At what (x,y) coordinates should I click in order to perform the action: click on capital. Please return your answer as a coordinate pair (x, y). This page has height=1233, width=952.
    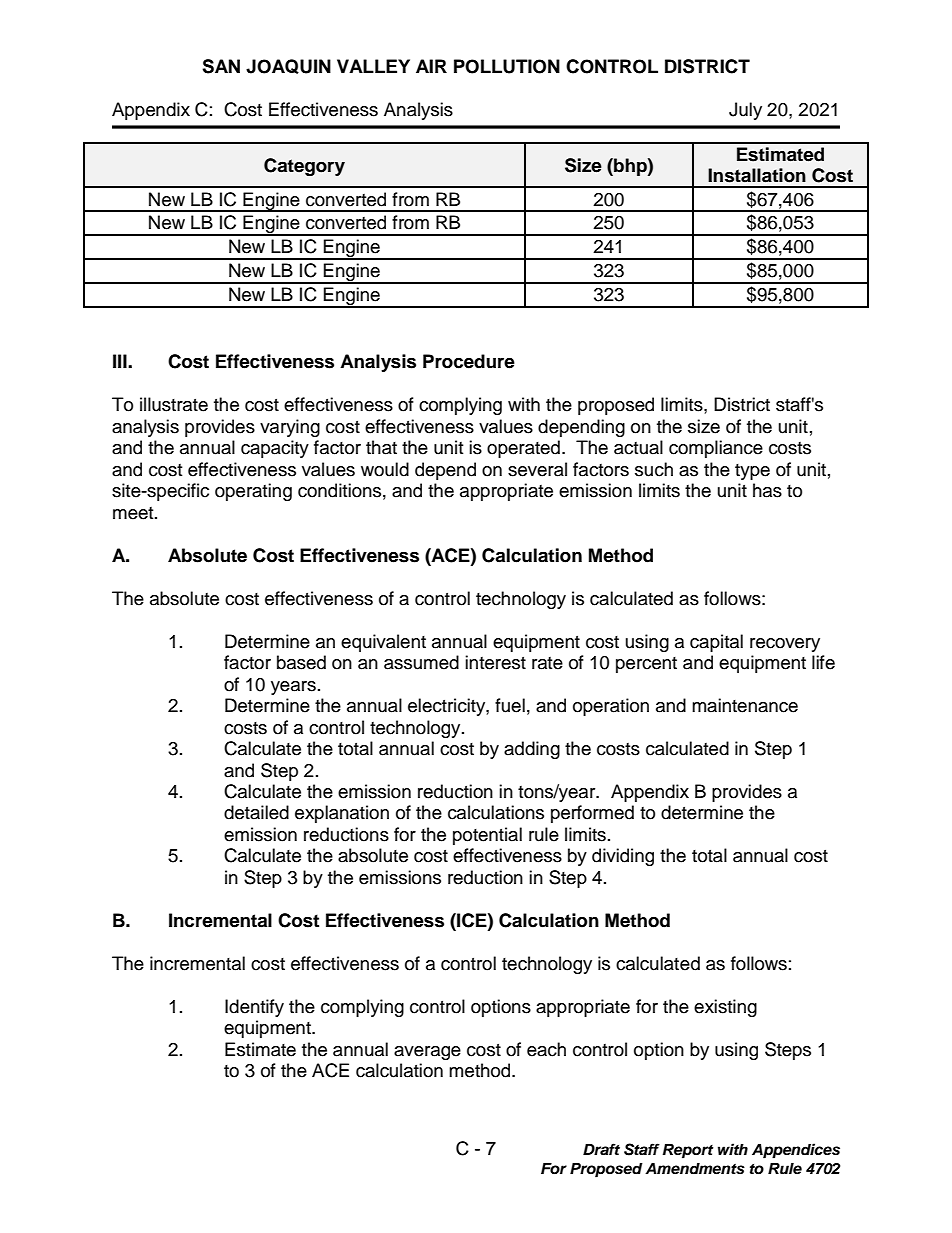
    Looking at the image, I should click on (716, 643).
